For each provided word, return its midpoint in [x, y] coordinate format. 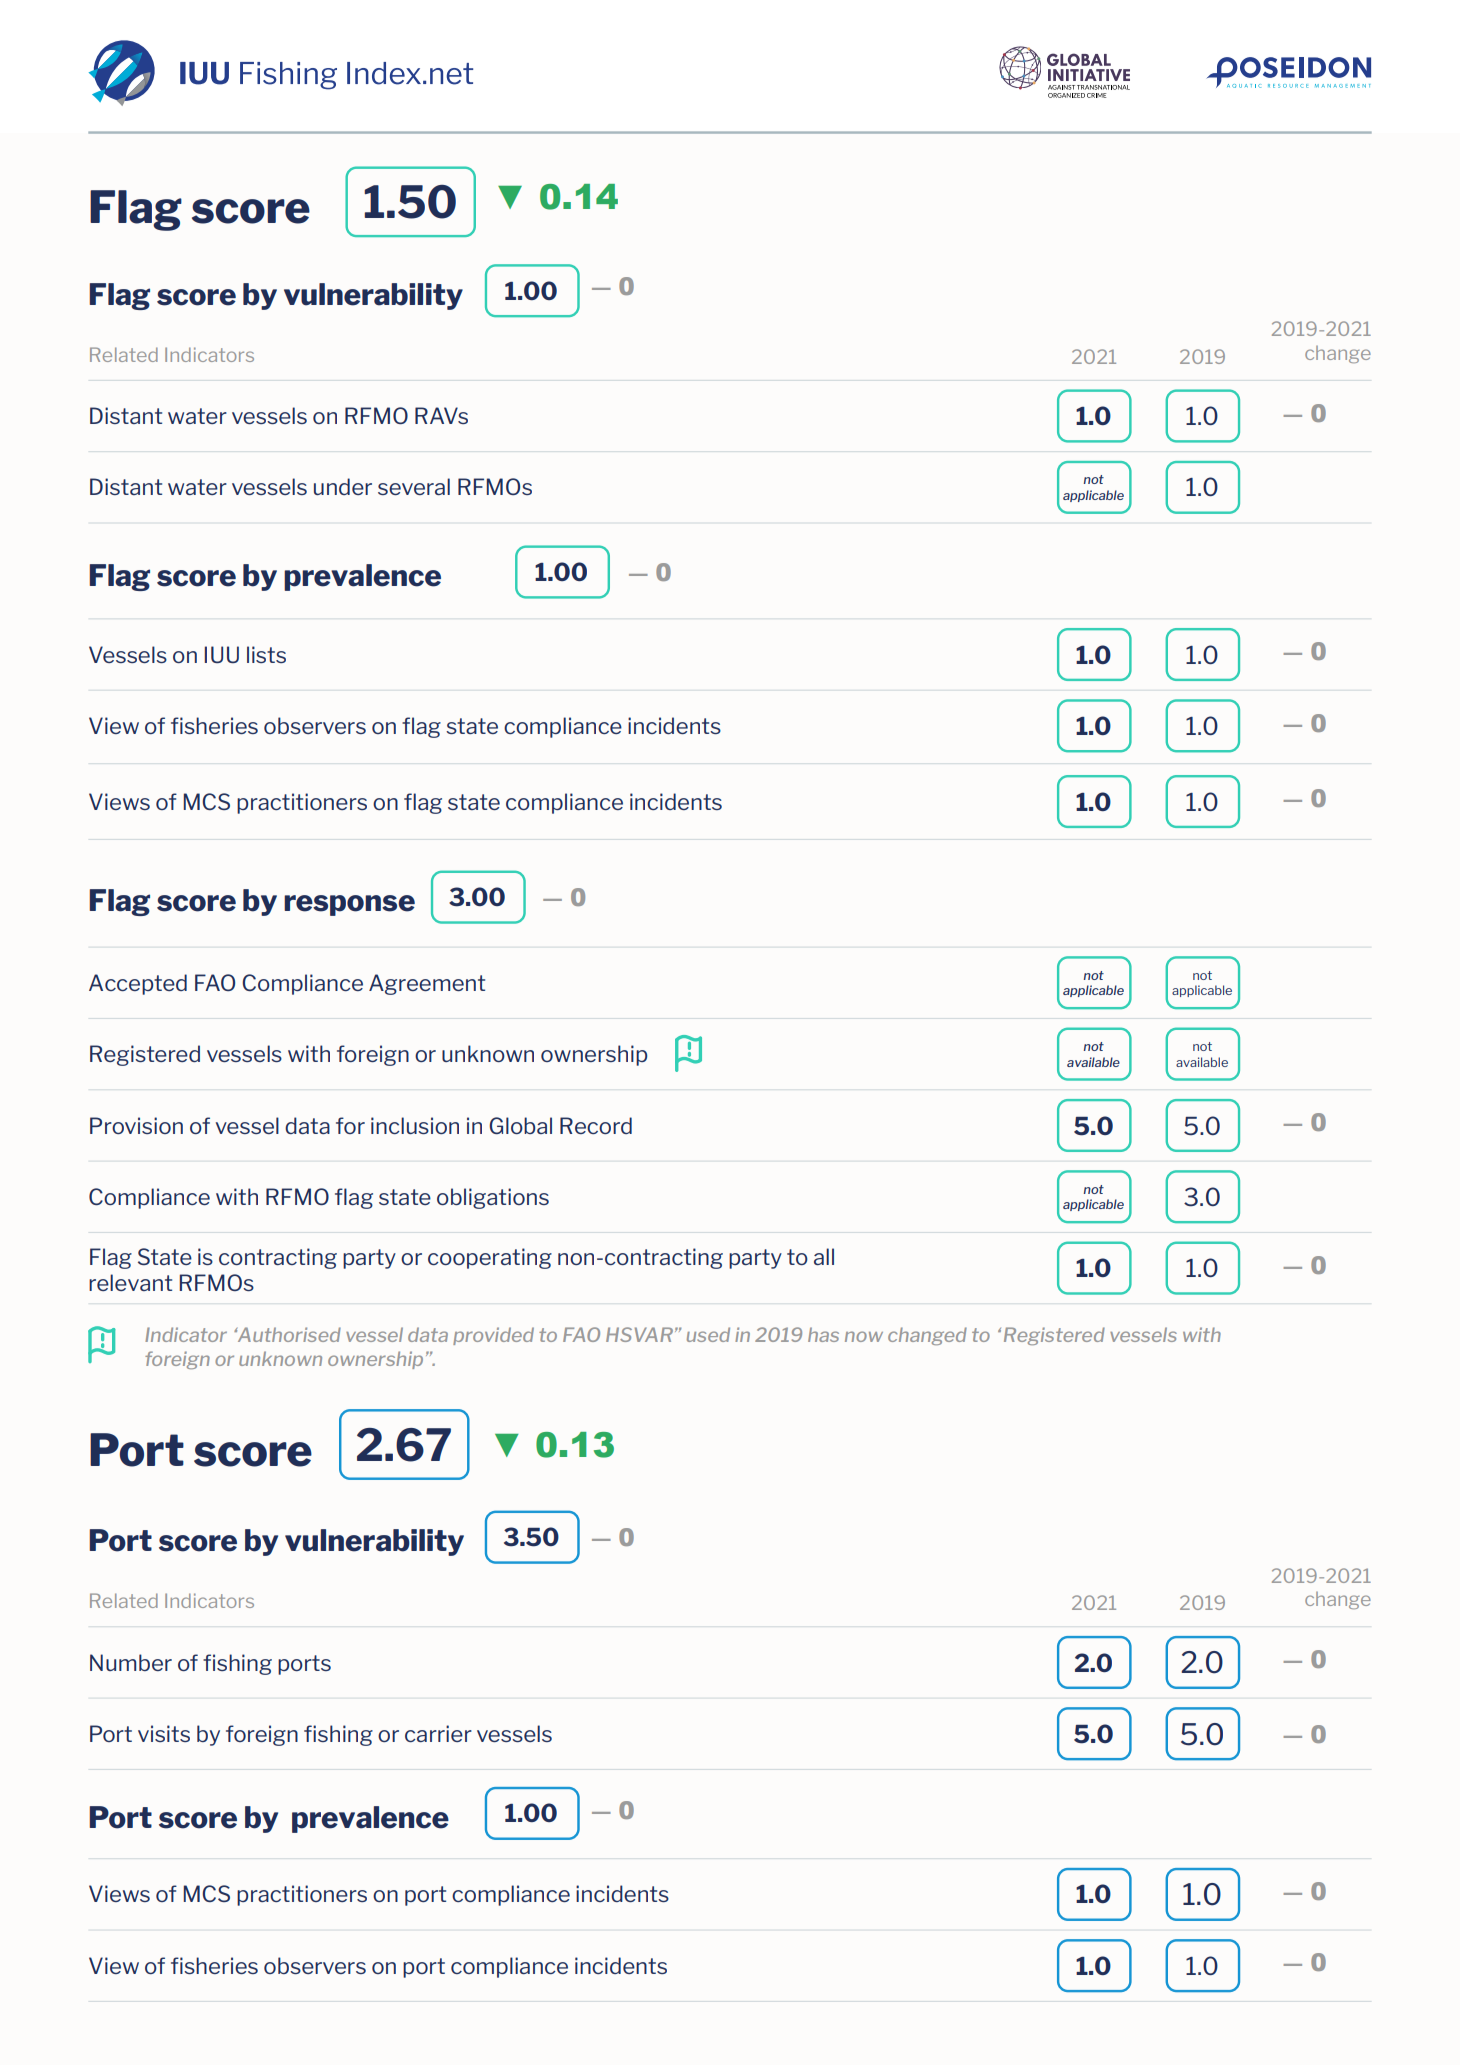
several [414, 486]
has [823, 1334]
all [824, 1256]
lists [266, 654]
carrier [438, 1733]
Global [520, 1125]
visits [164, 1733]
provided [493, 1336]
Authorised [288, 1334]
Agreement [427, 984]
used [708, 1334]
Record [596, 1125]
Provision [136, 1125]
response [349, 905]
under [343, 486]
